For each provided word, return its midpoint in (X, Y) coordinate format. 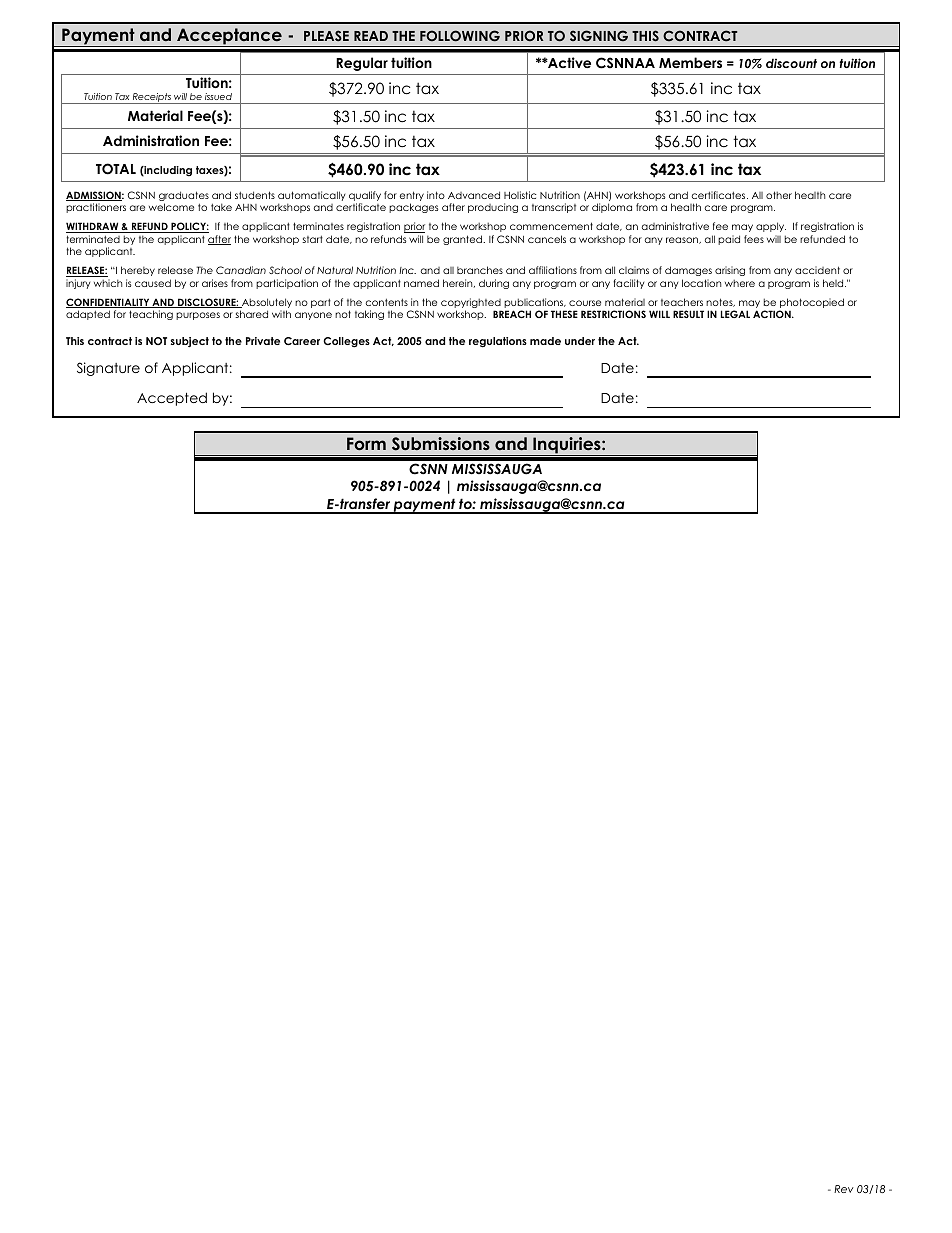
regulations (498, 342)
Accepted (172, 399)
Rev (844, 1189)
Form (366, 443)
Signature (108, 369)
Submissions (441, 444)
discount (791, 63)
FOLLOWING (460, 36)
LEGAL (735, 314)
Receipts (152, 98)
